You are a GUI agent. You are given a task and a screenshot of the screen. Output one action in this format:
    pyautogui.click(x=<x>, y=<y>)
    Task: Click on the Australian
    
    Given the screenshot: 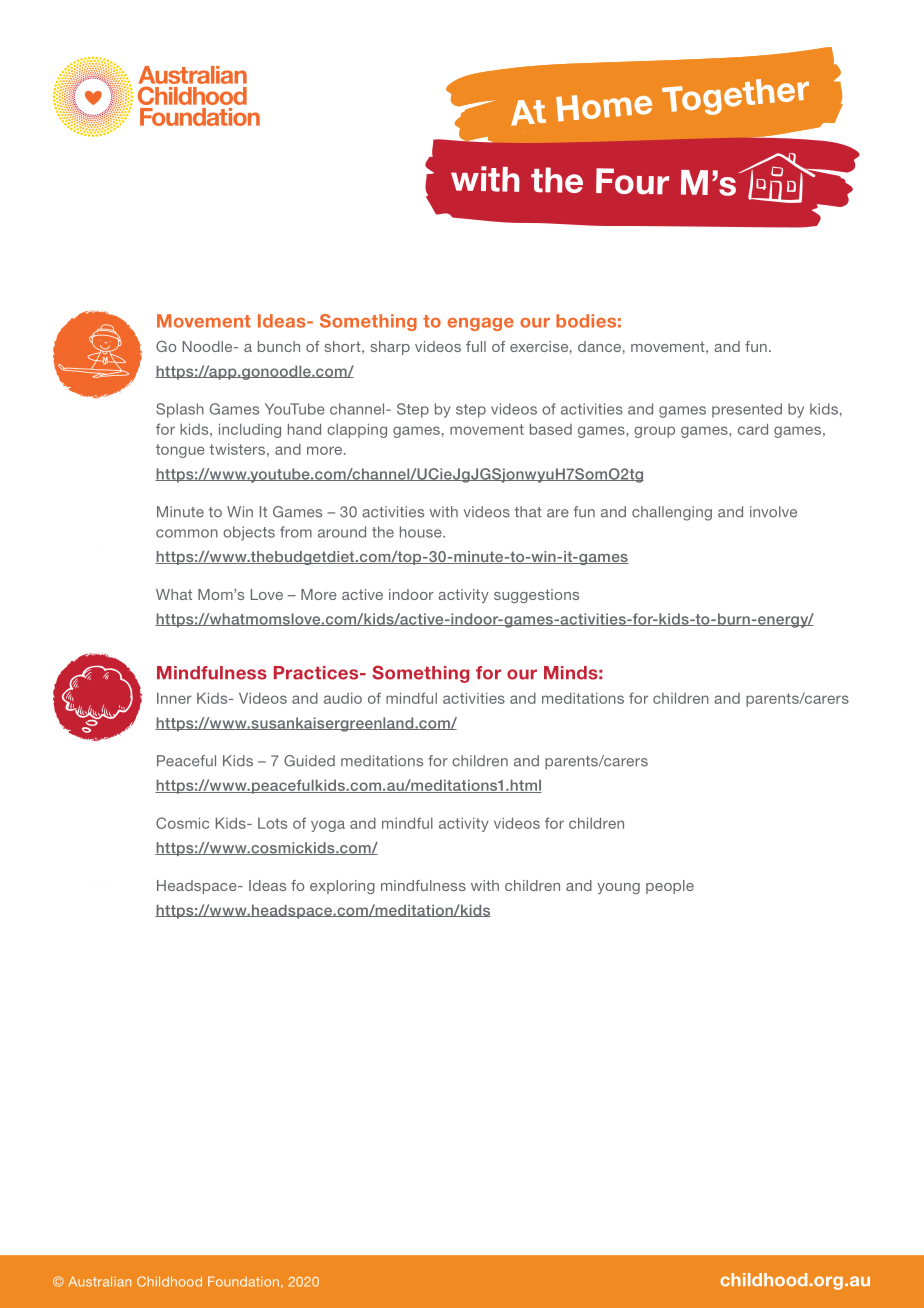 What is the action you would take?
    pyautogui.click(x=99, y=1281)
